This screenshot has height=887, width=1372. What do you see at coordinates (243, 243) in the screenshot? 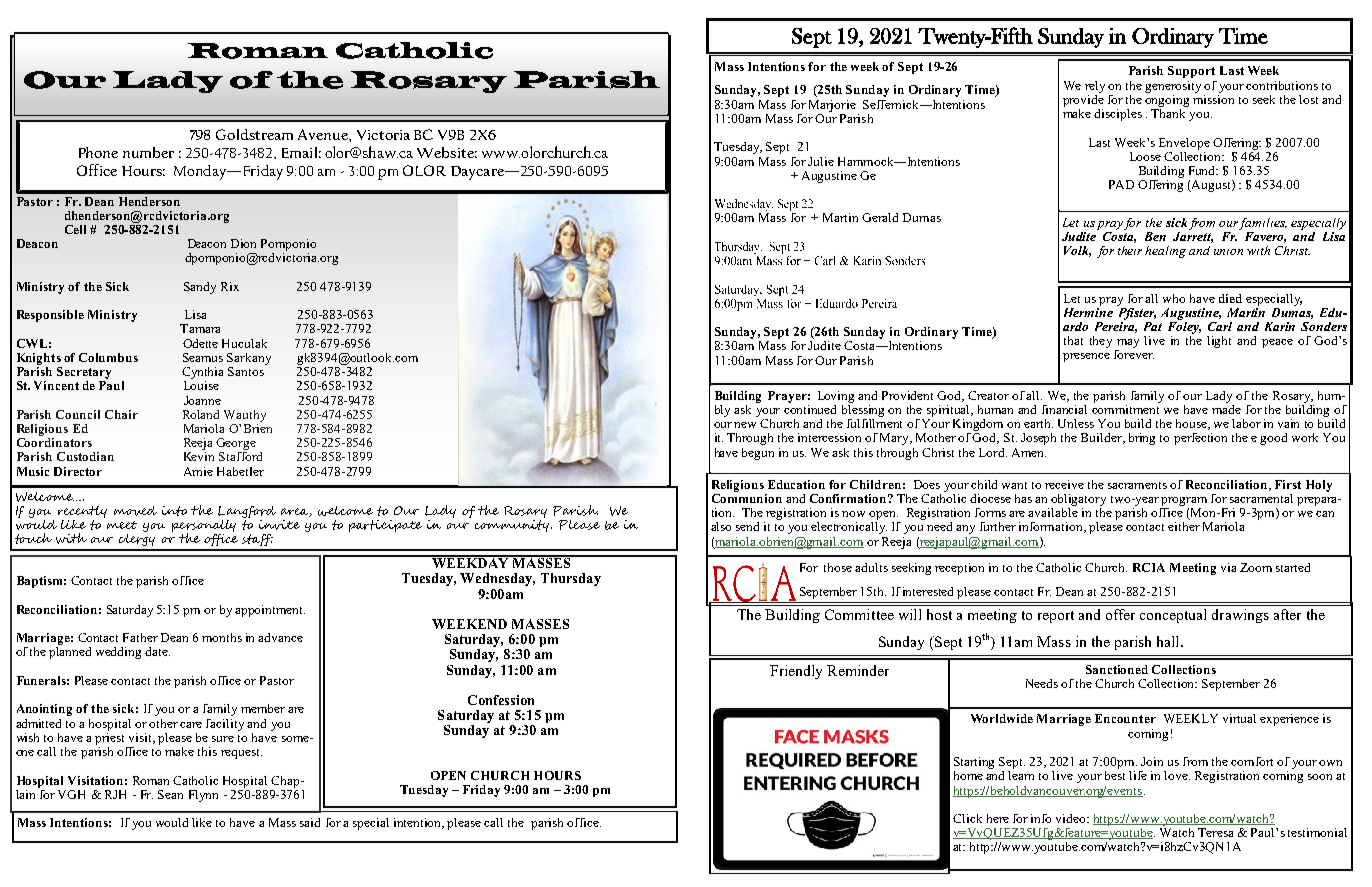
I see `Dion` at bounding box center [243, 243].
